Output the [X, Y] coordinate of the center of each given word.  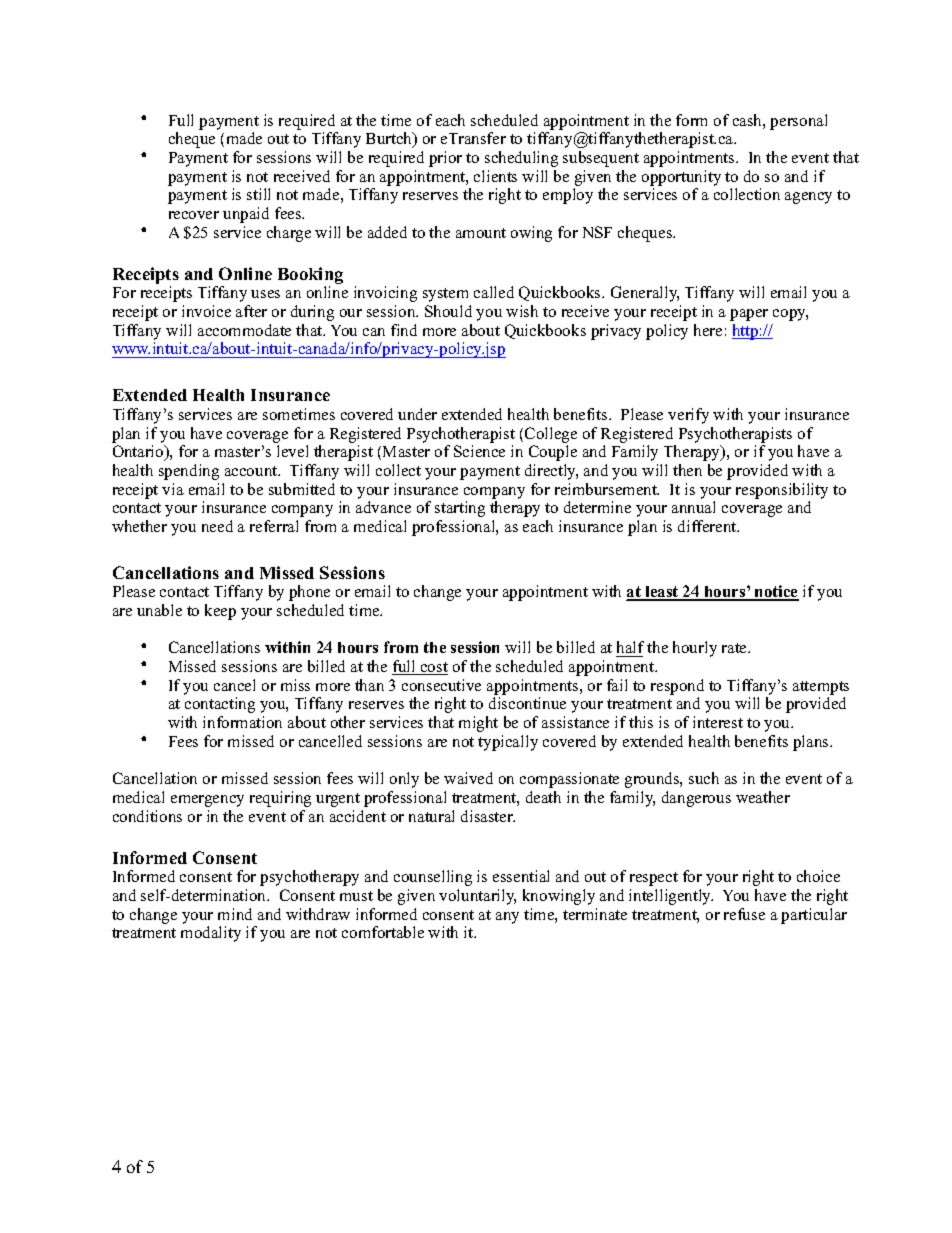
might [478, 724]
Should [448, 311]
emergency [207, 801]
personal [798, 122]
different [708, 526]
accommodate [244, 330]
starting [460, 509]
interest [718, 722]
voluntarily [477, 897]
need [217, 526]
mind [235, 914]
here [708, 330]
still [258, 194]
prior [445, 159]
